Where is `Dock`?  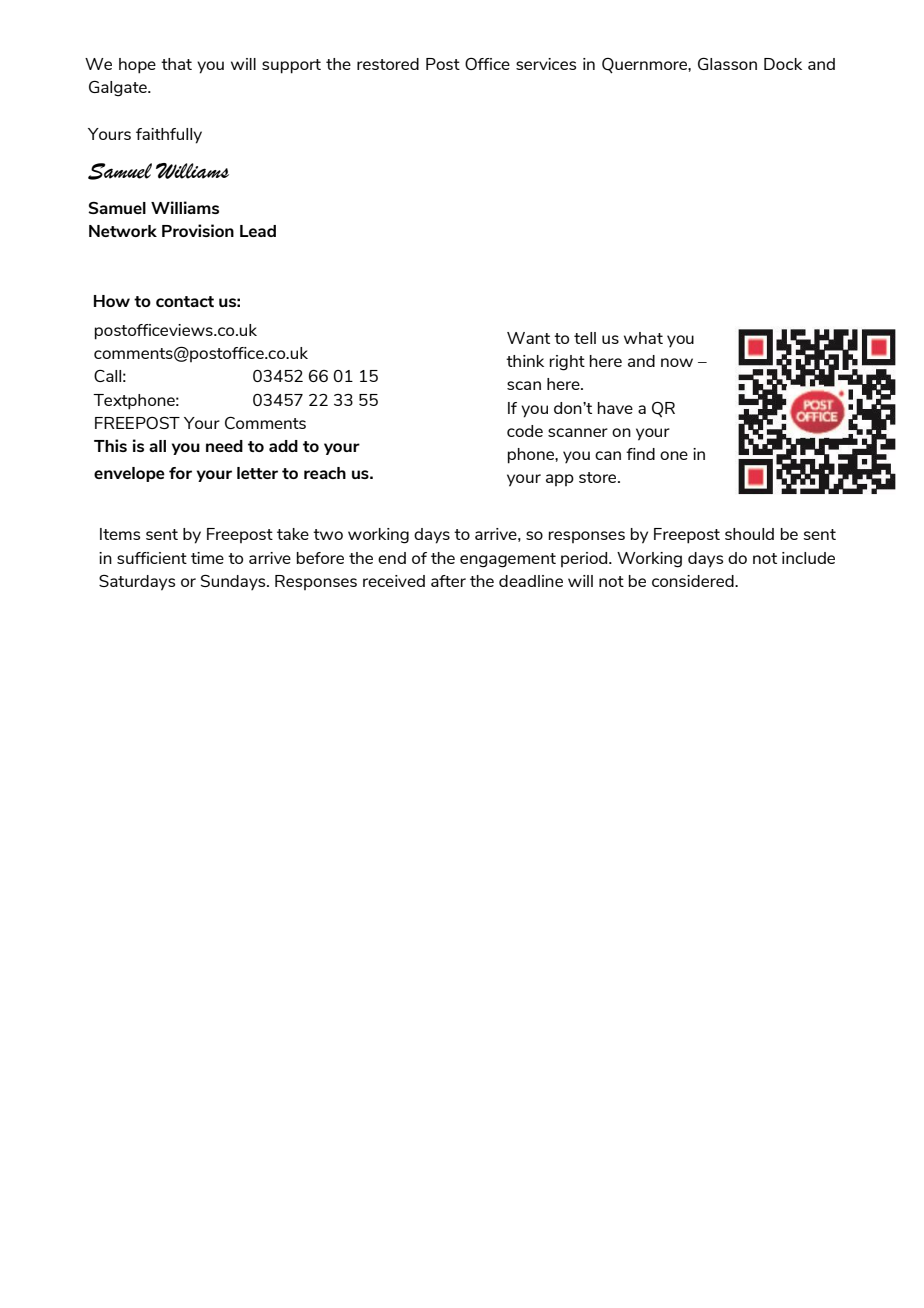
Dock is located at coordinates (783, 64).
